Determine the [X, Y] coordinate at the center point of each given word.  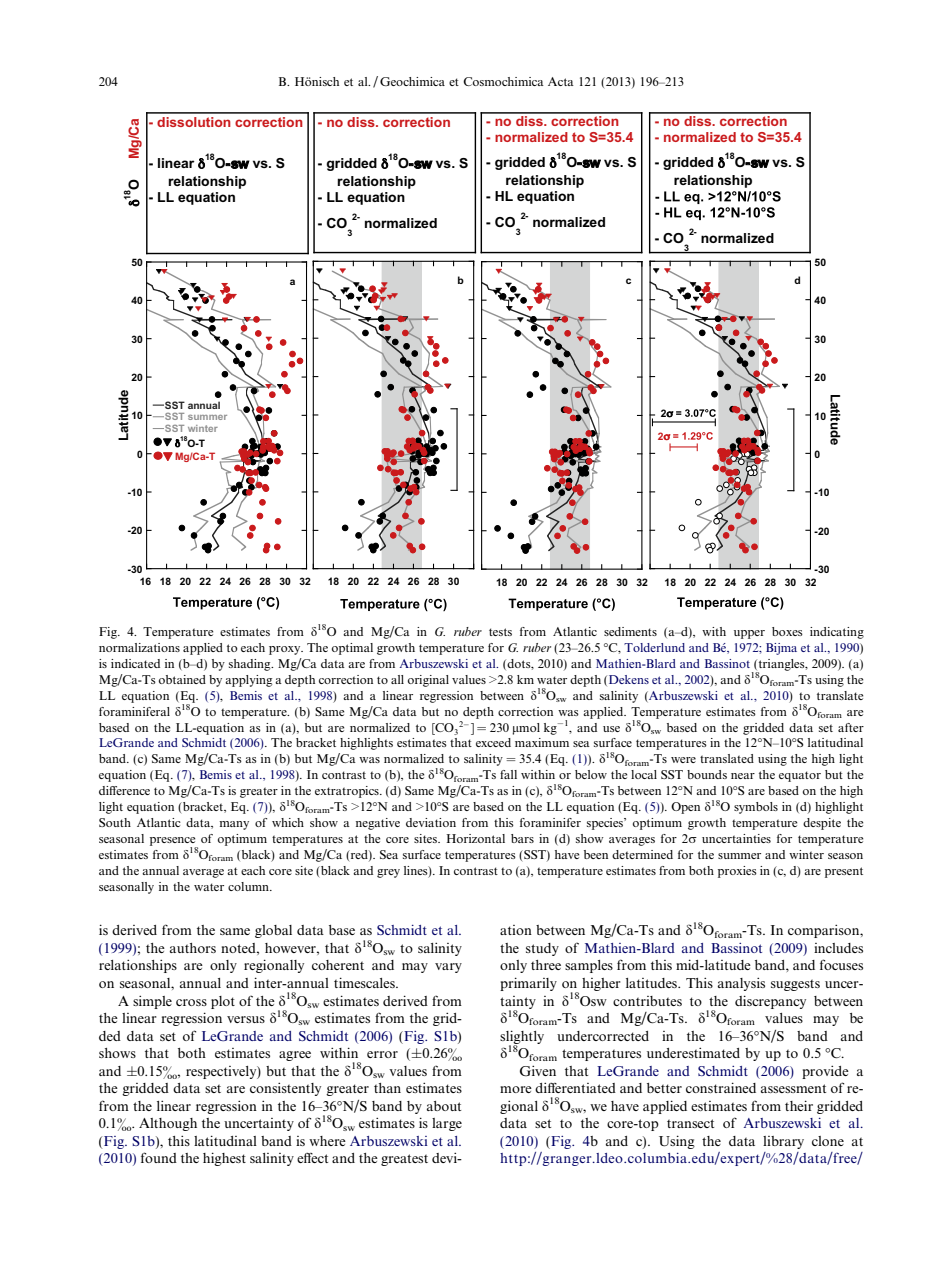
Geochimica [412, 81]
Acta [561, 81]
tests [500, 632]
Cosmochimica [503, 81]
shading [251, 665]
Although [168, 1124]
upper [749, 634]
